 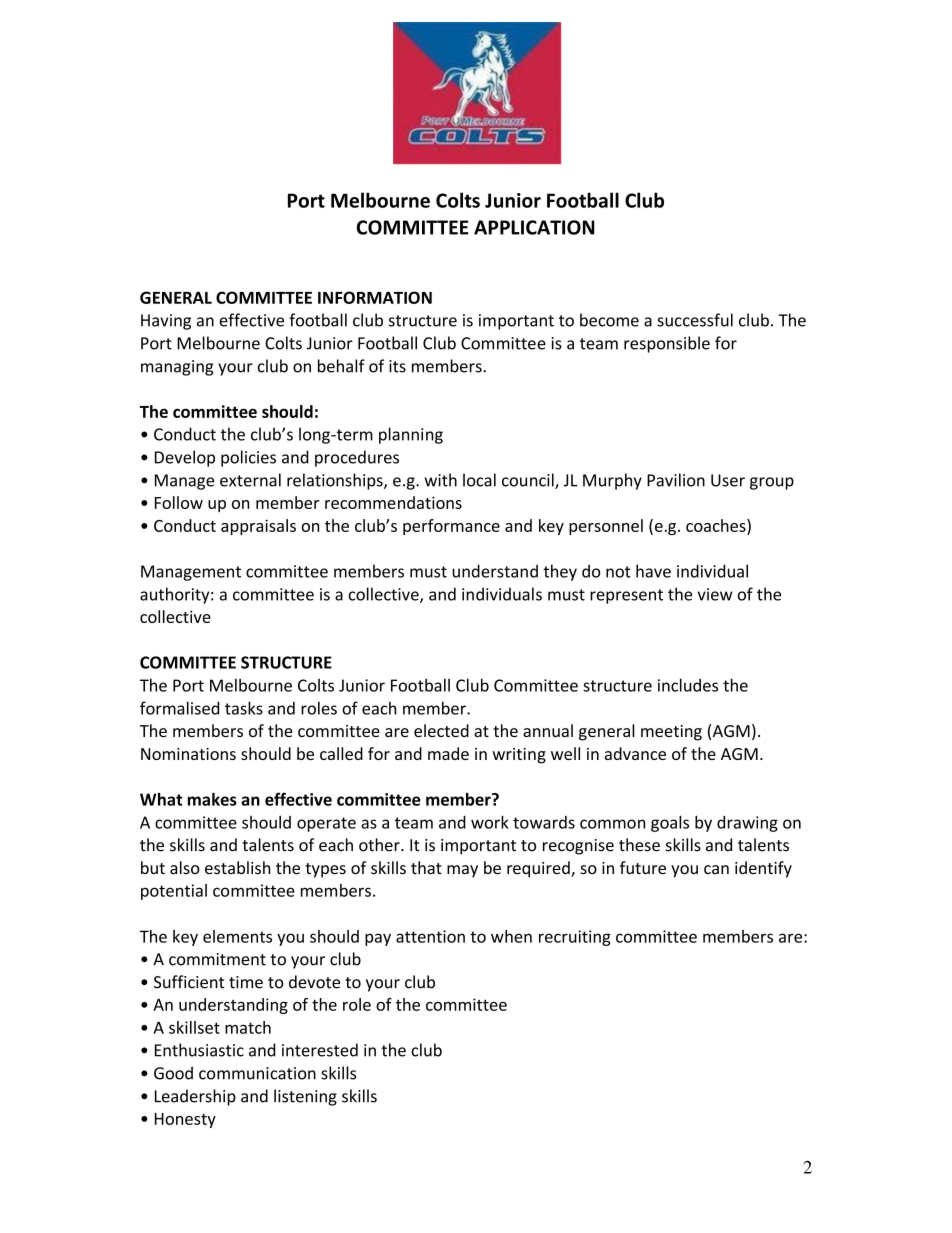 What do you see at coordinates (441, 730) in the screenshot?
I see `elected` at bounding box center [441, 730].
